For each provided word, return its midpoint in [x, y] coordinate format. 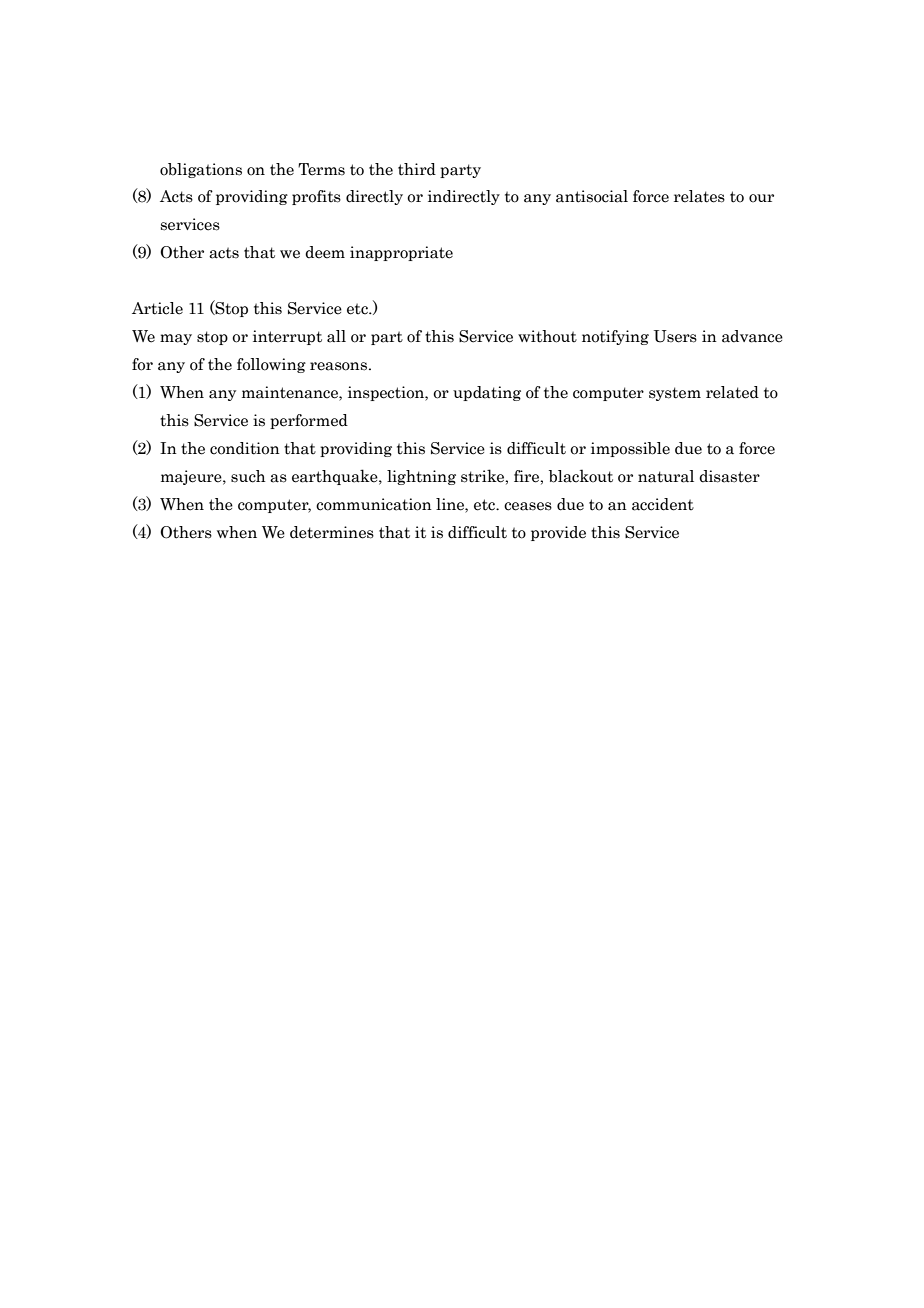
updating [487, 393]
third [417, 169]
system [675, 394]
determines [332, 532]
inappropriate [401, 253]
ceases [528, 506]
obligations [201, 170]
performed [309, 421]
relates [699, 196]
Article [157, 308]
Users [675, 336]
